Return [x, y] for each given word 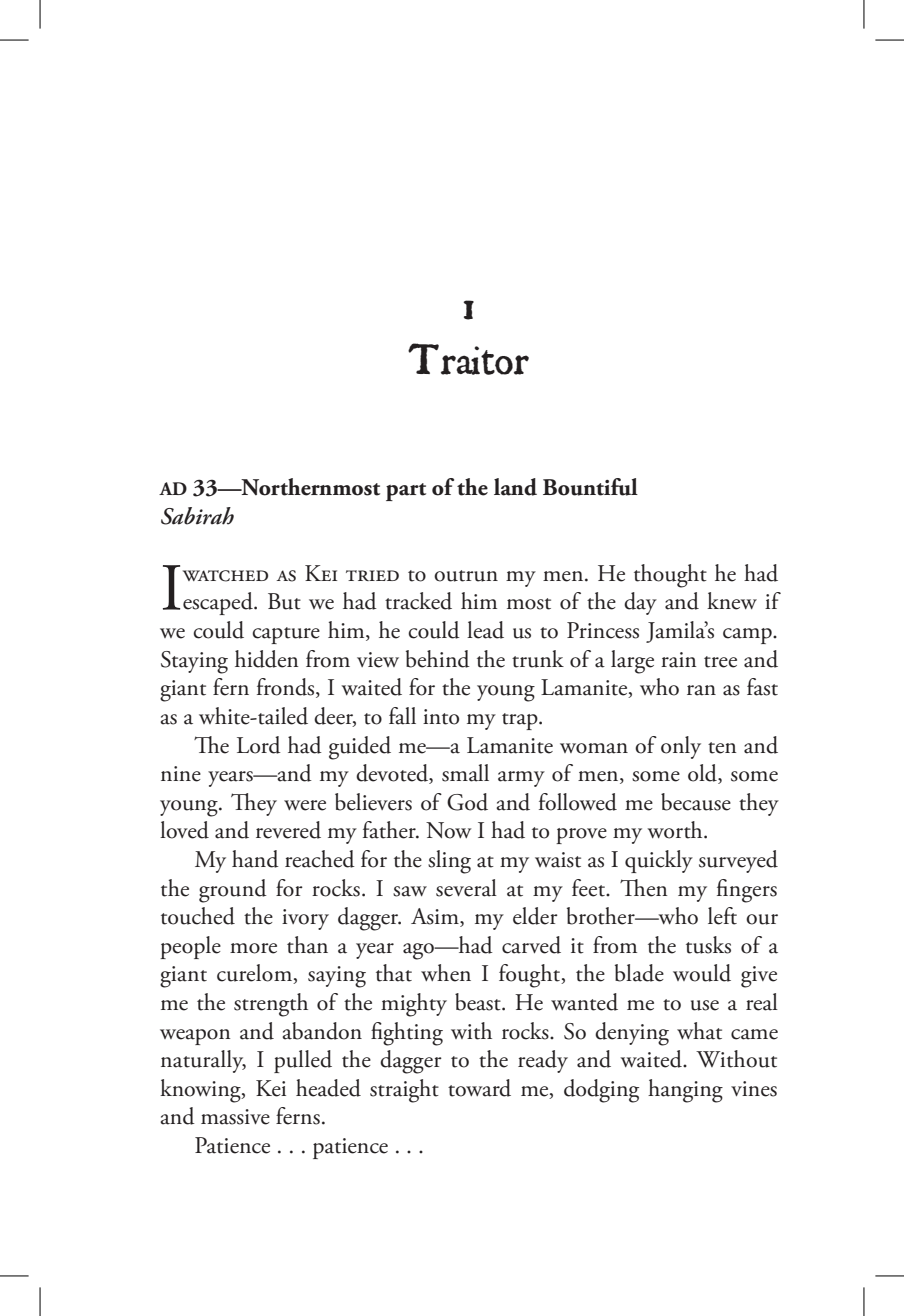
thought [670, 576]
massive [235, 1117]
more [253, 948]
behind [438, 659]
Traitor [468, 359]
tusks [708, 945]
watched [225, 576]
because [696, 802]
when [446, 973]
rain [678, 660]
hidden [266, 659]
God [467, 802]
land [515, 487]
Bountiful [590, 487]
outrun [466, 576]
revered [288, 830]
